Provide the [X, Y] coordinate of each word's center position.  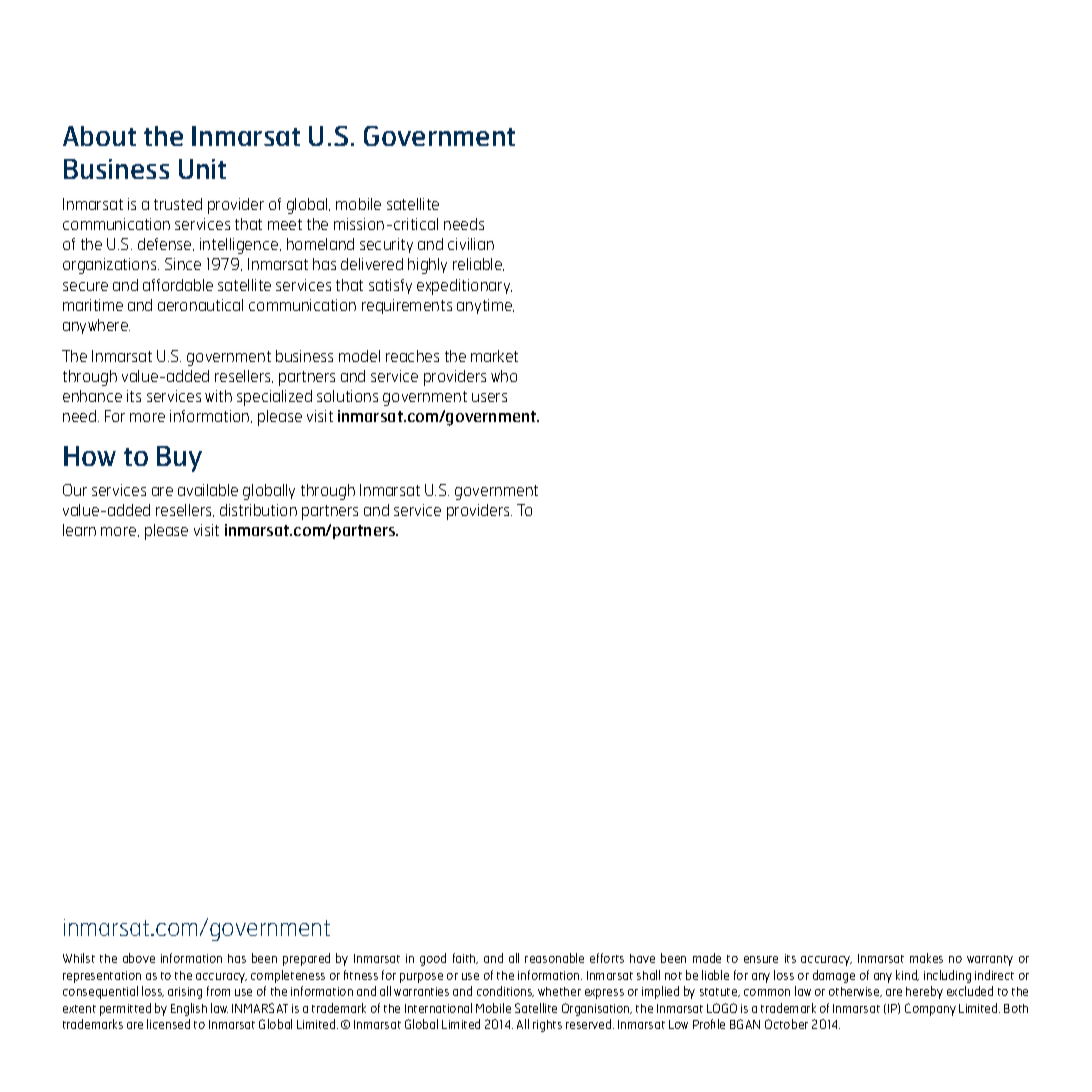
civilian [471, 244]
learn [79, 530]
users [489, 397]
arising [185, 993]
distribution [258, 510]
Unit [202, 169]
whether [559, 991]
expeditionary [464, 287]
